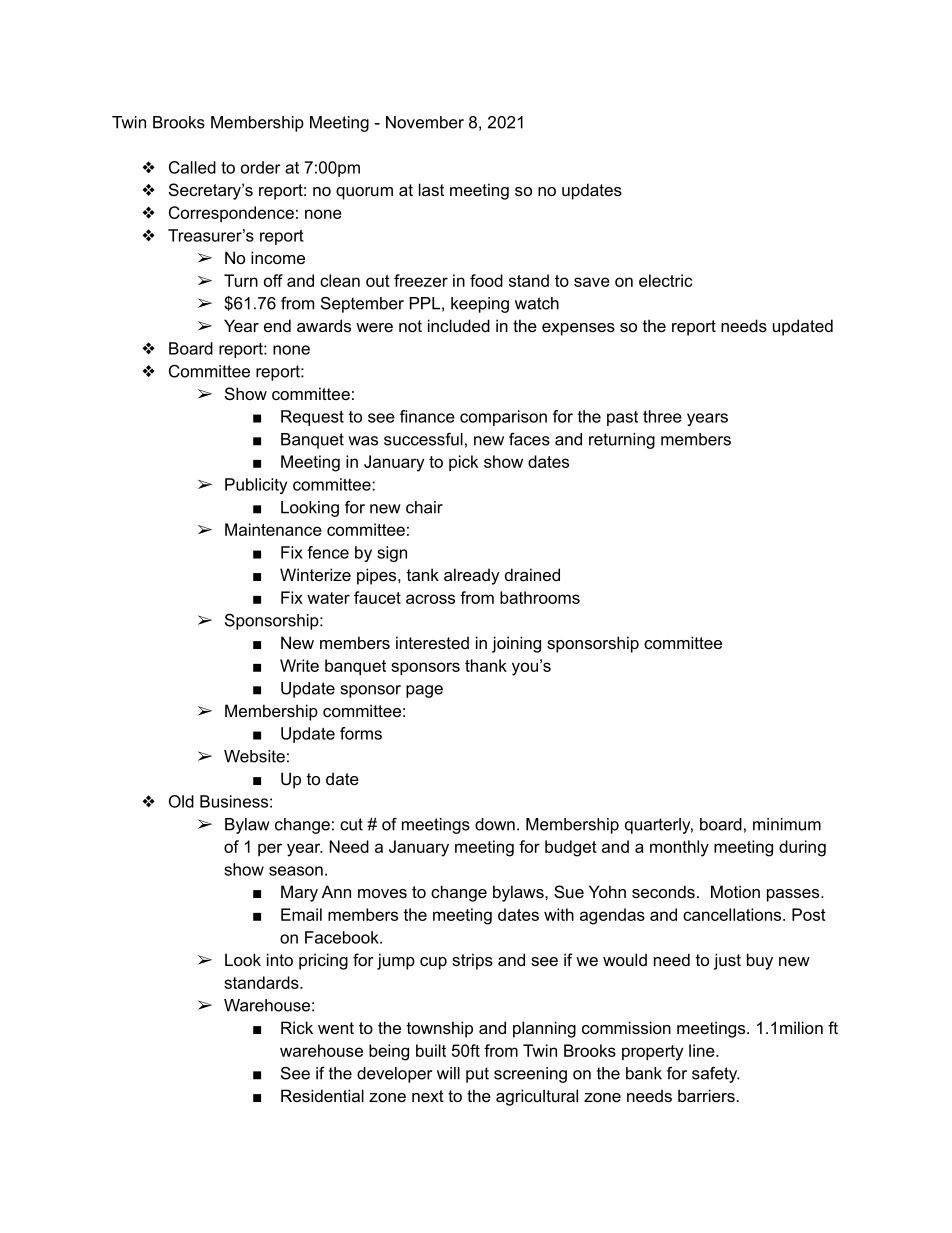 This image has height=1233, width=952. I want to click on order, so click(261, 167).
